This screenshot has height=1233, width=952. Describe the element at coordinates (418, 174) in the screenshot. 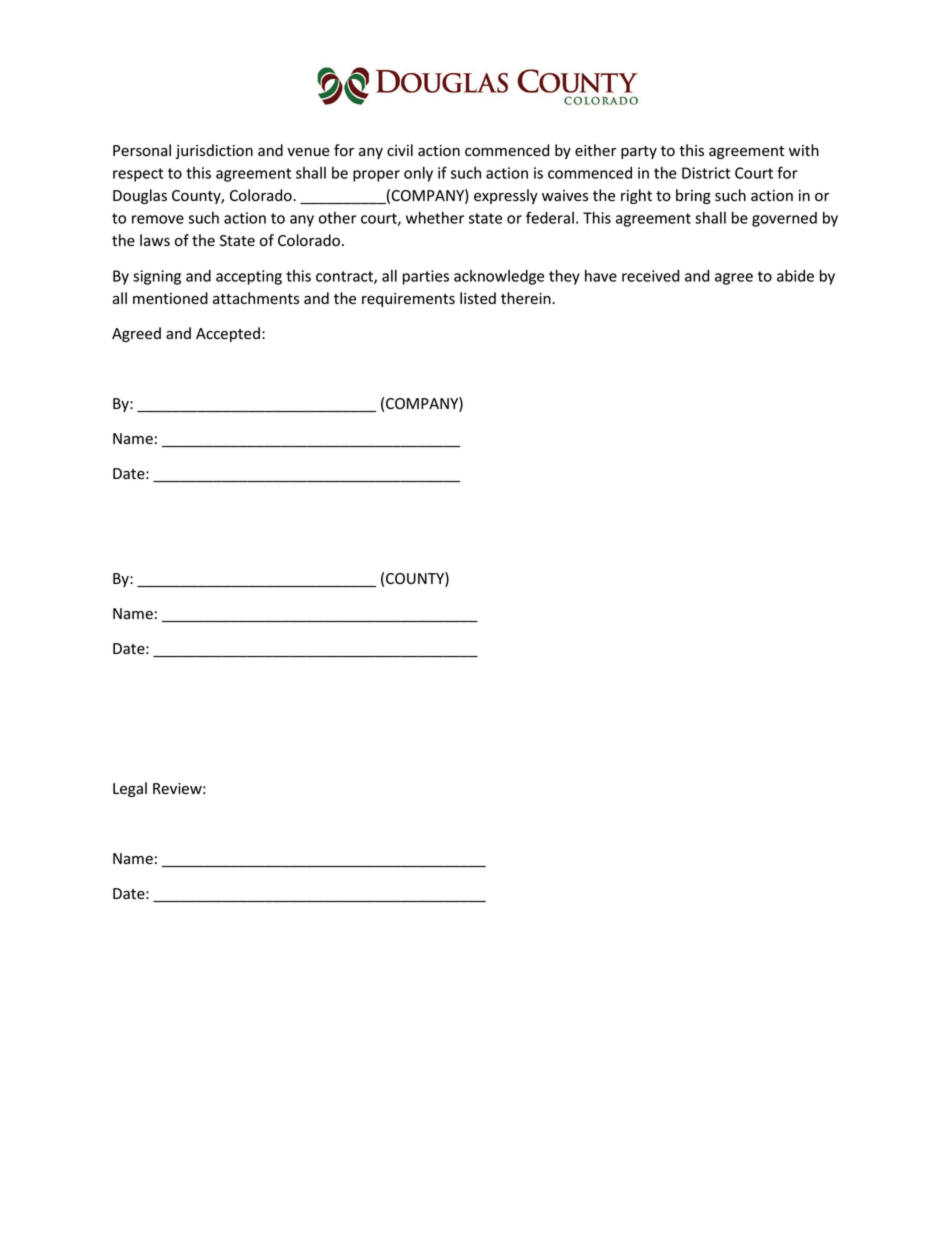

I see `only` at that location.
